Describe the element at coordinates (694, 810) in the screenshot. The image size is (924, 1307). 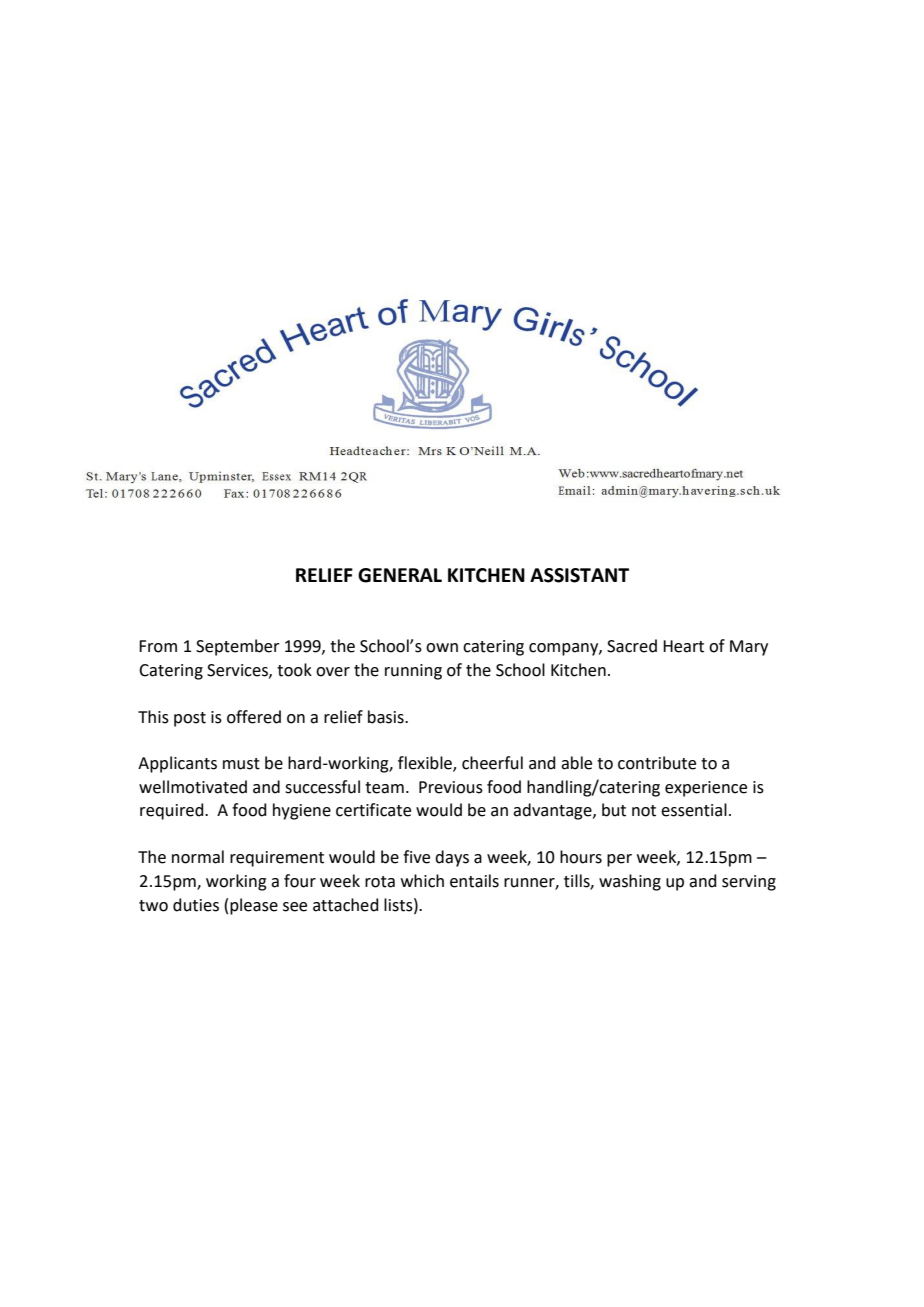
I see `essential` at that location.
